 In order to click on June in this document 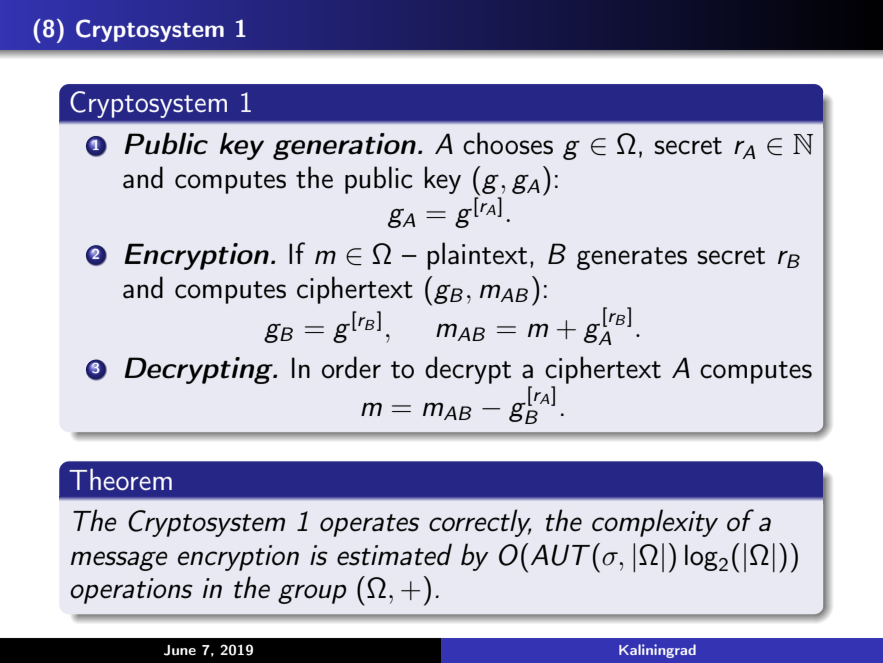, I will do `click(180, 650)`.
